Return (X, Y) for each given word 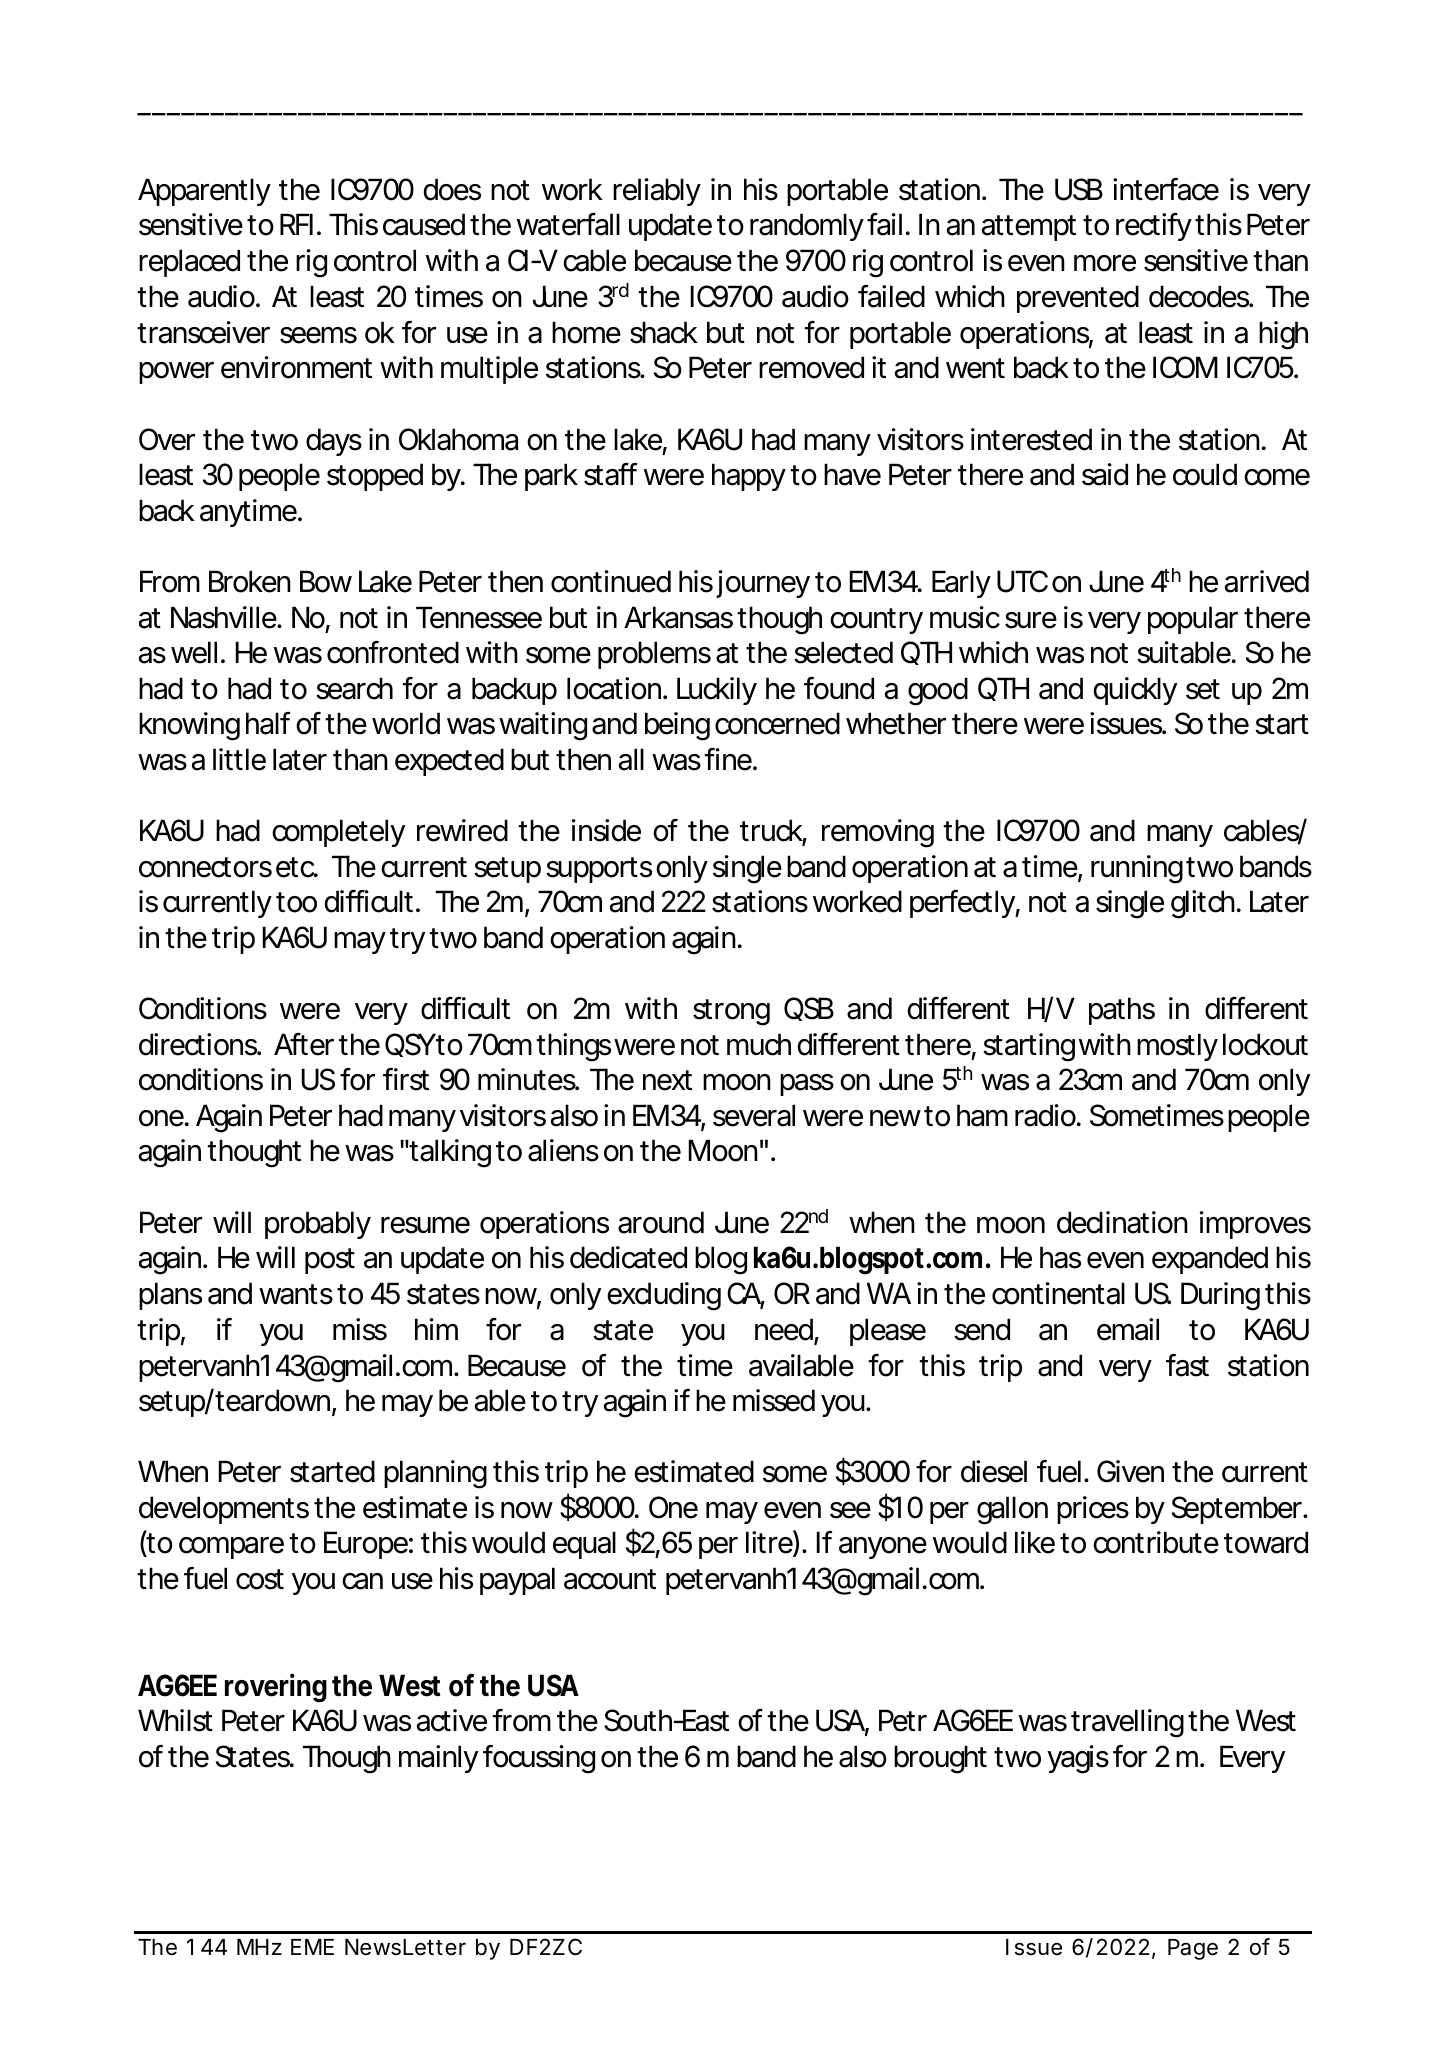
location (611, 688)
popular (1192, 620)
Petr (901, 1720)
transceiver (202, 332)
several (754, 1115)
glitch (1200, 904)
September (1235, 1510)
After (303, 1044)
